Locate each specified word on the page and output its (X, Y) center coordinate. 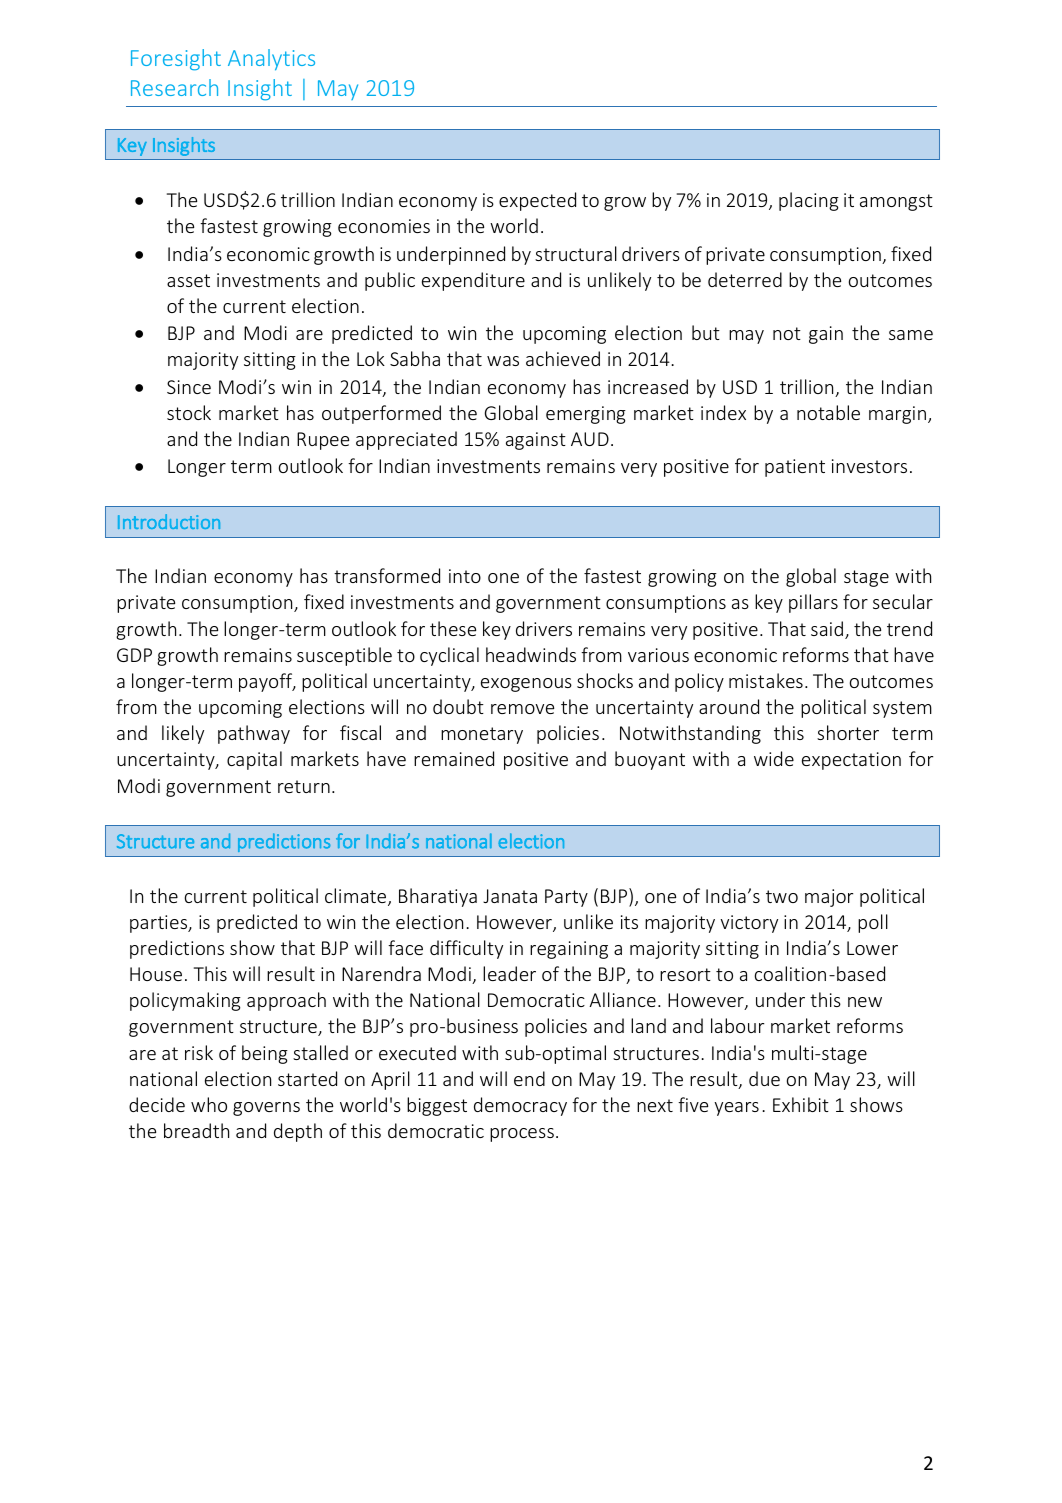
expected (537, 201)
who (209, 1104)
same (911, 335)
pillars (813, 603)
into (465, 576)
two (782, 896)
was (503, 361)
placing (809, 201)
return (304, 786)
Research (174, 87)
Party (566, 898)
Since (189, 387)
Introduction (169, 521)
